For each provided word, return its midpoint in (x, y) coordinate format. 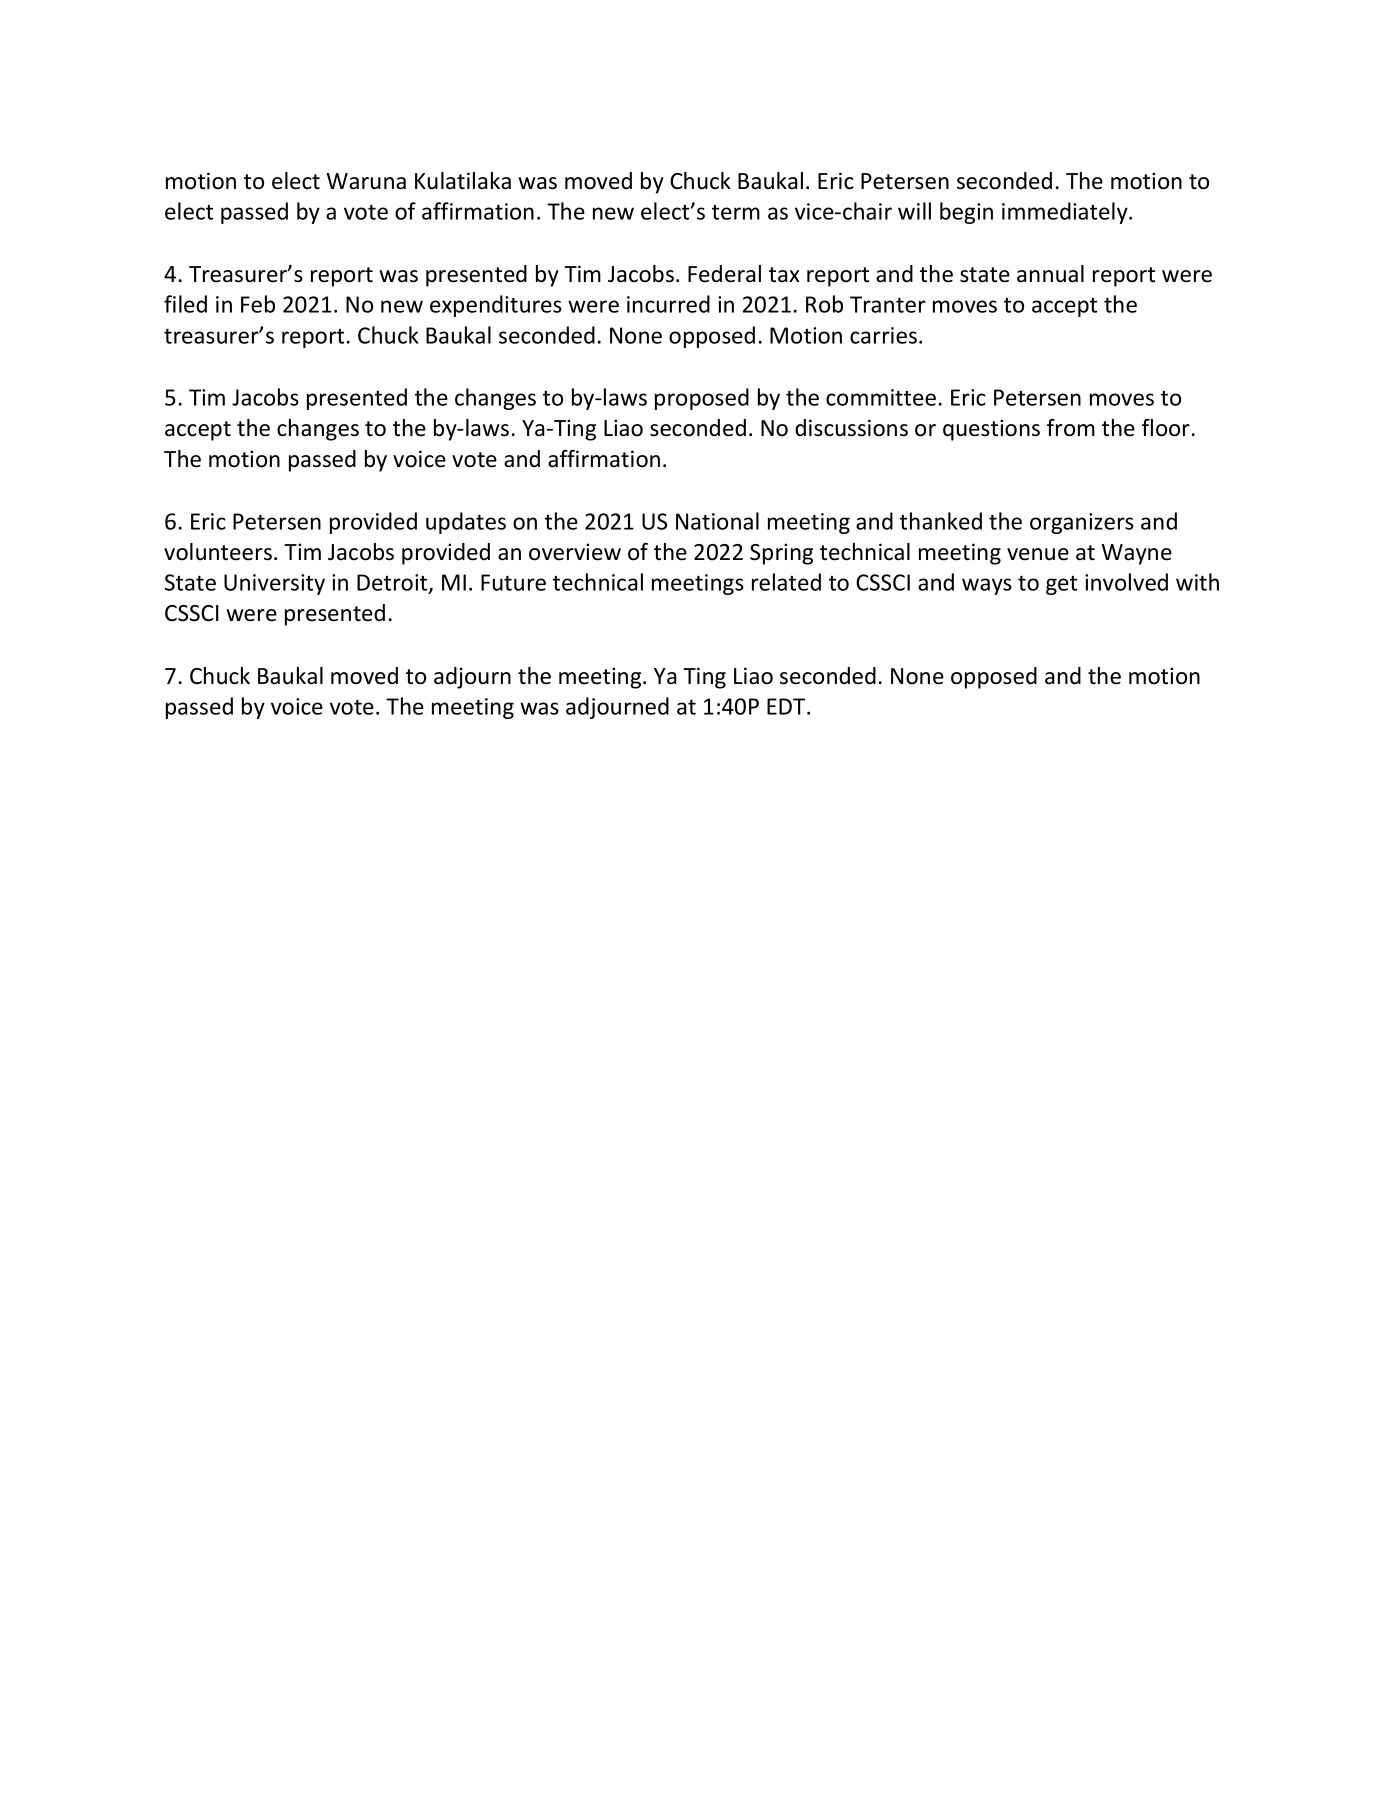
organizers (1082, 523)
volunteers (218, 552)
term (736, 212)
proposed (702, 399)
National (717, 521)
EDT (787, 706)
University (274, 584)
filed (185, 304)
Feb (258, 304)
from (1071, 428)
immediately (1066, 213)
